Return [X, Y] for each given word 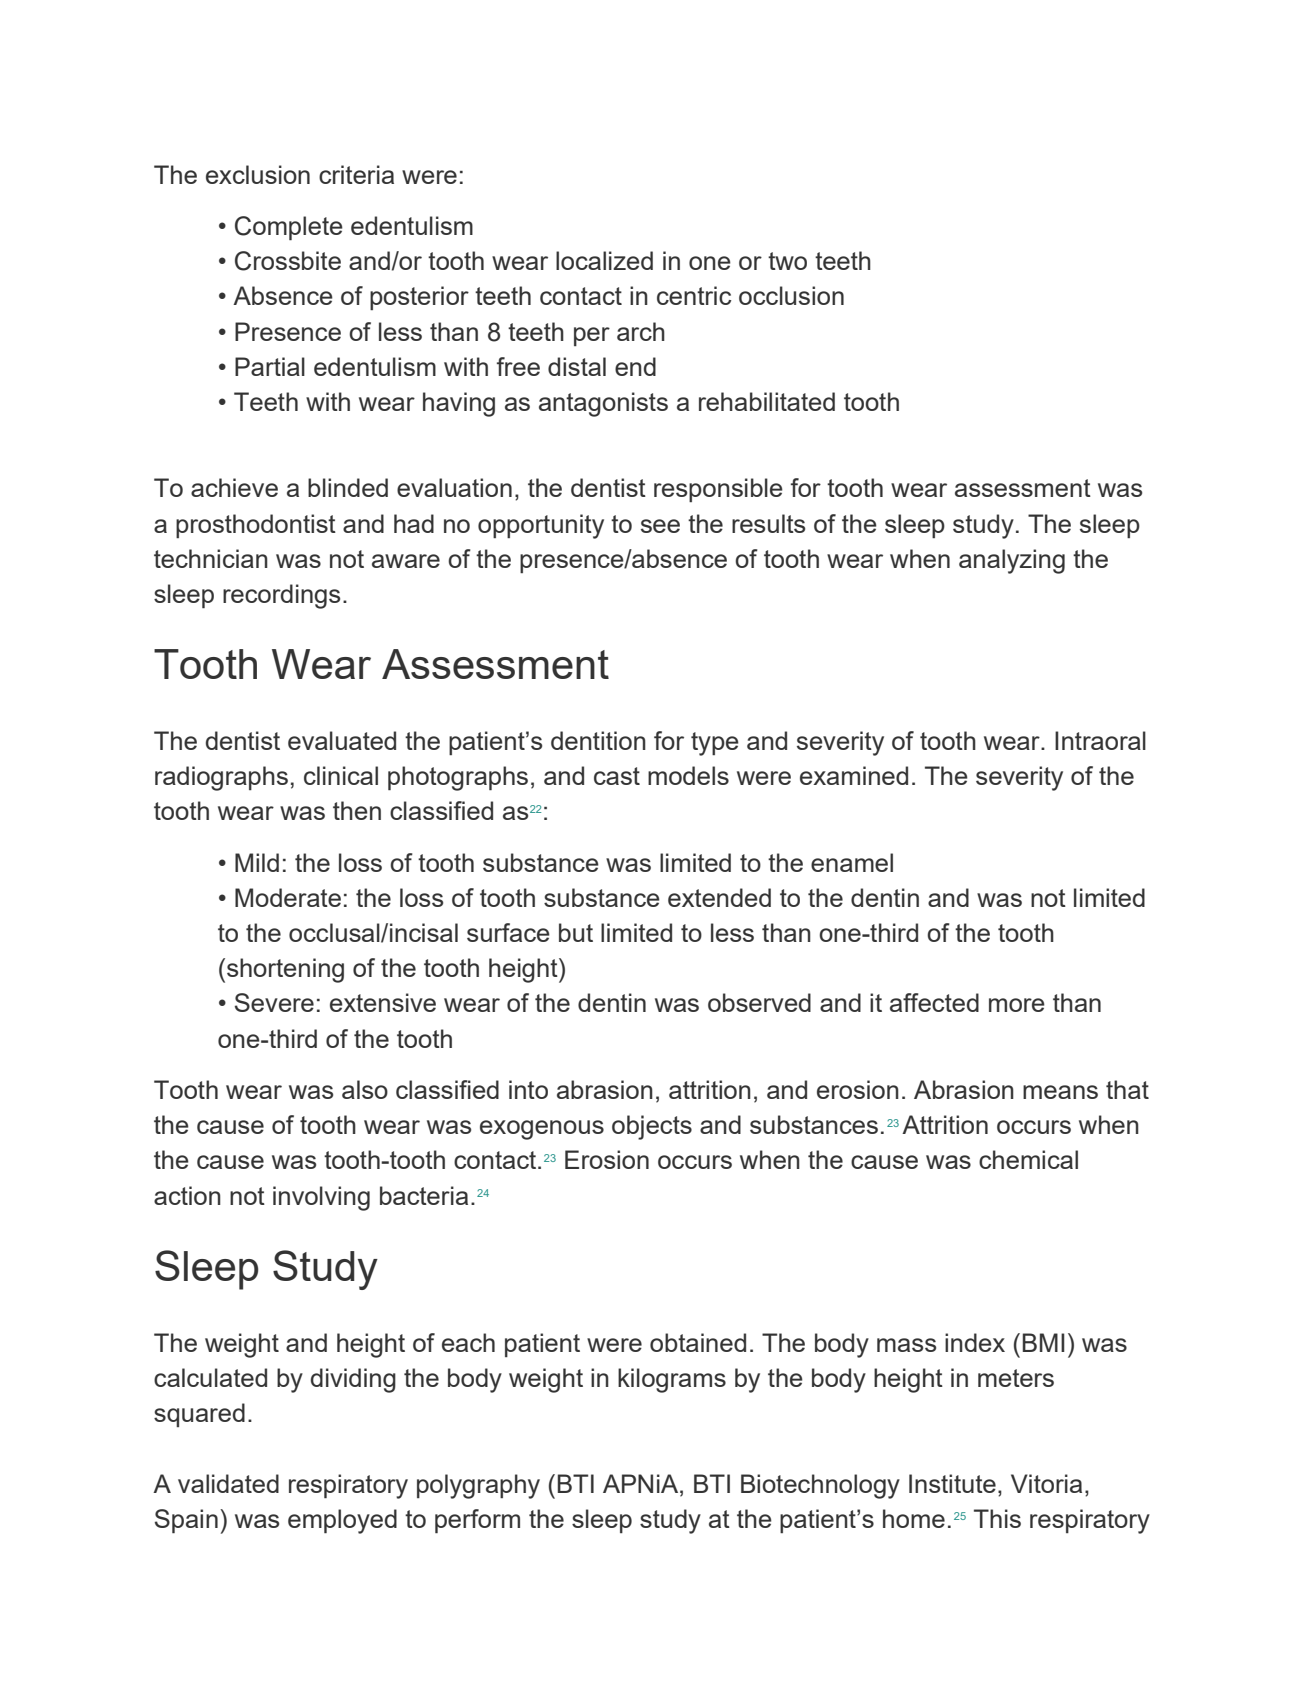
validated [228, 1483]
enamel [852, 862]
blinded [348, 487]
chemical [1028, 1159]
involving [321, 1198]
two [787, 261]
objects [652, 1127]
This [997, 1518]
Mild [257, 862]
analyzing [1012, 561]
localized [604, 260]
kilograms [672, 1380]
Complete [289, 228]
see [660, 526]
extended [719, 897]
